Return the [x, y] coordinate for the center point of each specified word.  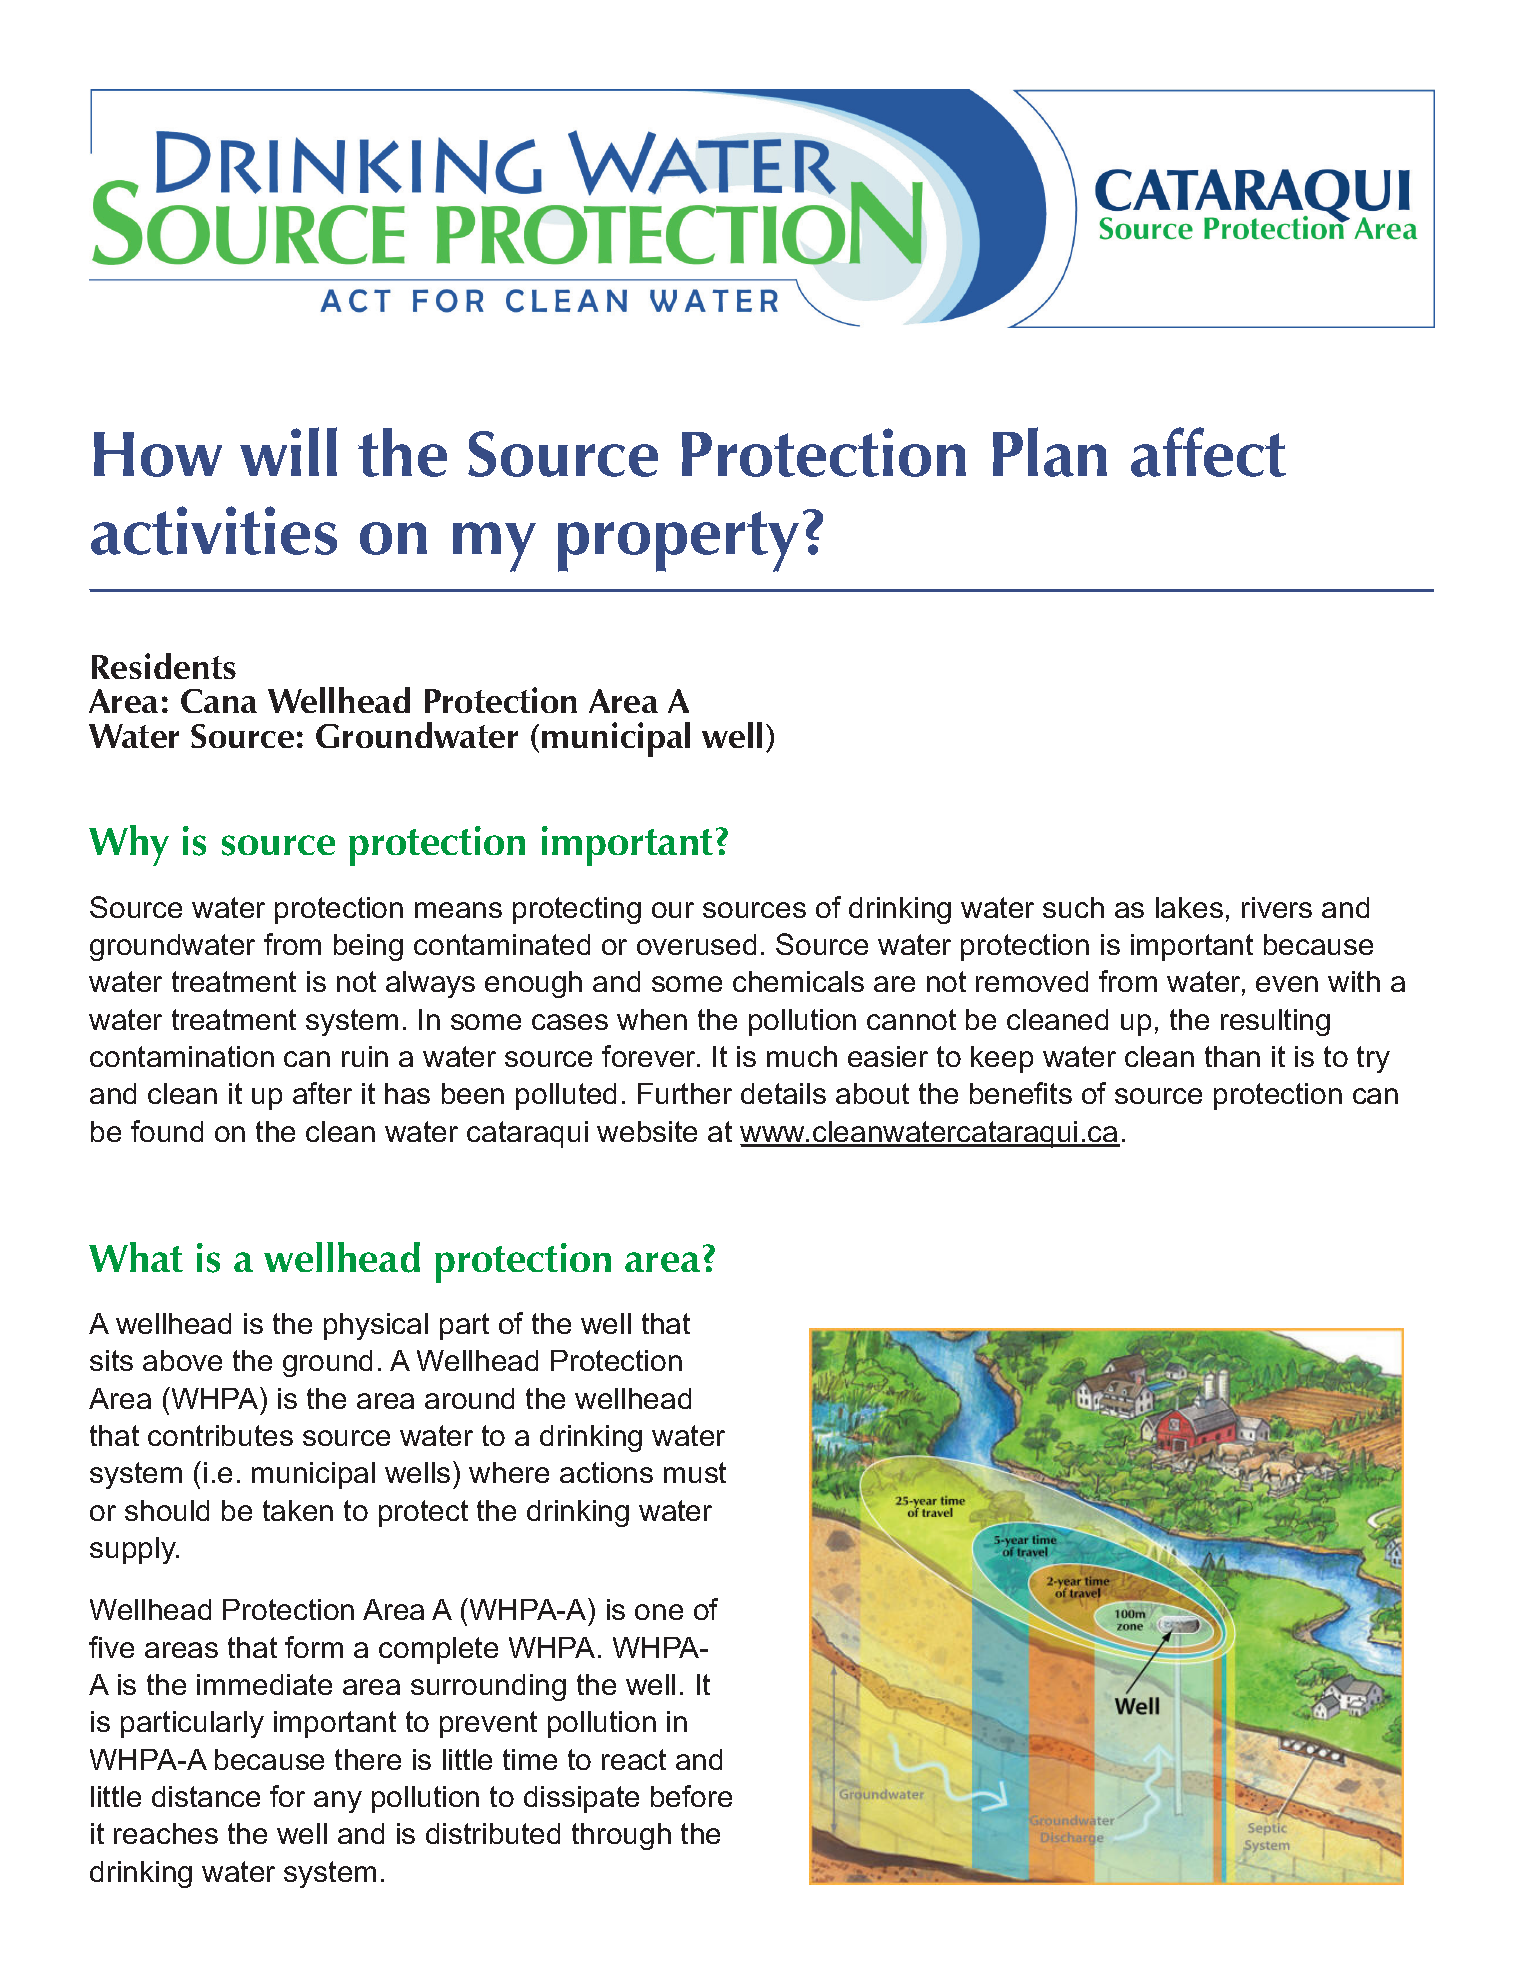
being [368, 947]
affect [1208, 452]
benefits [1021, 1093]
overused [696, 944]
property [678, 541]
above [182, 1360]
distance [206, 1796]
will [288, 451]
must [695, 1472]
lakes [1189, 907]
